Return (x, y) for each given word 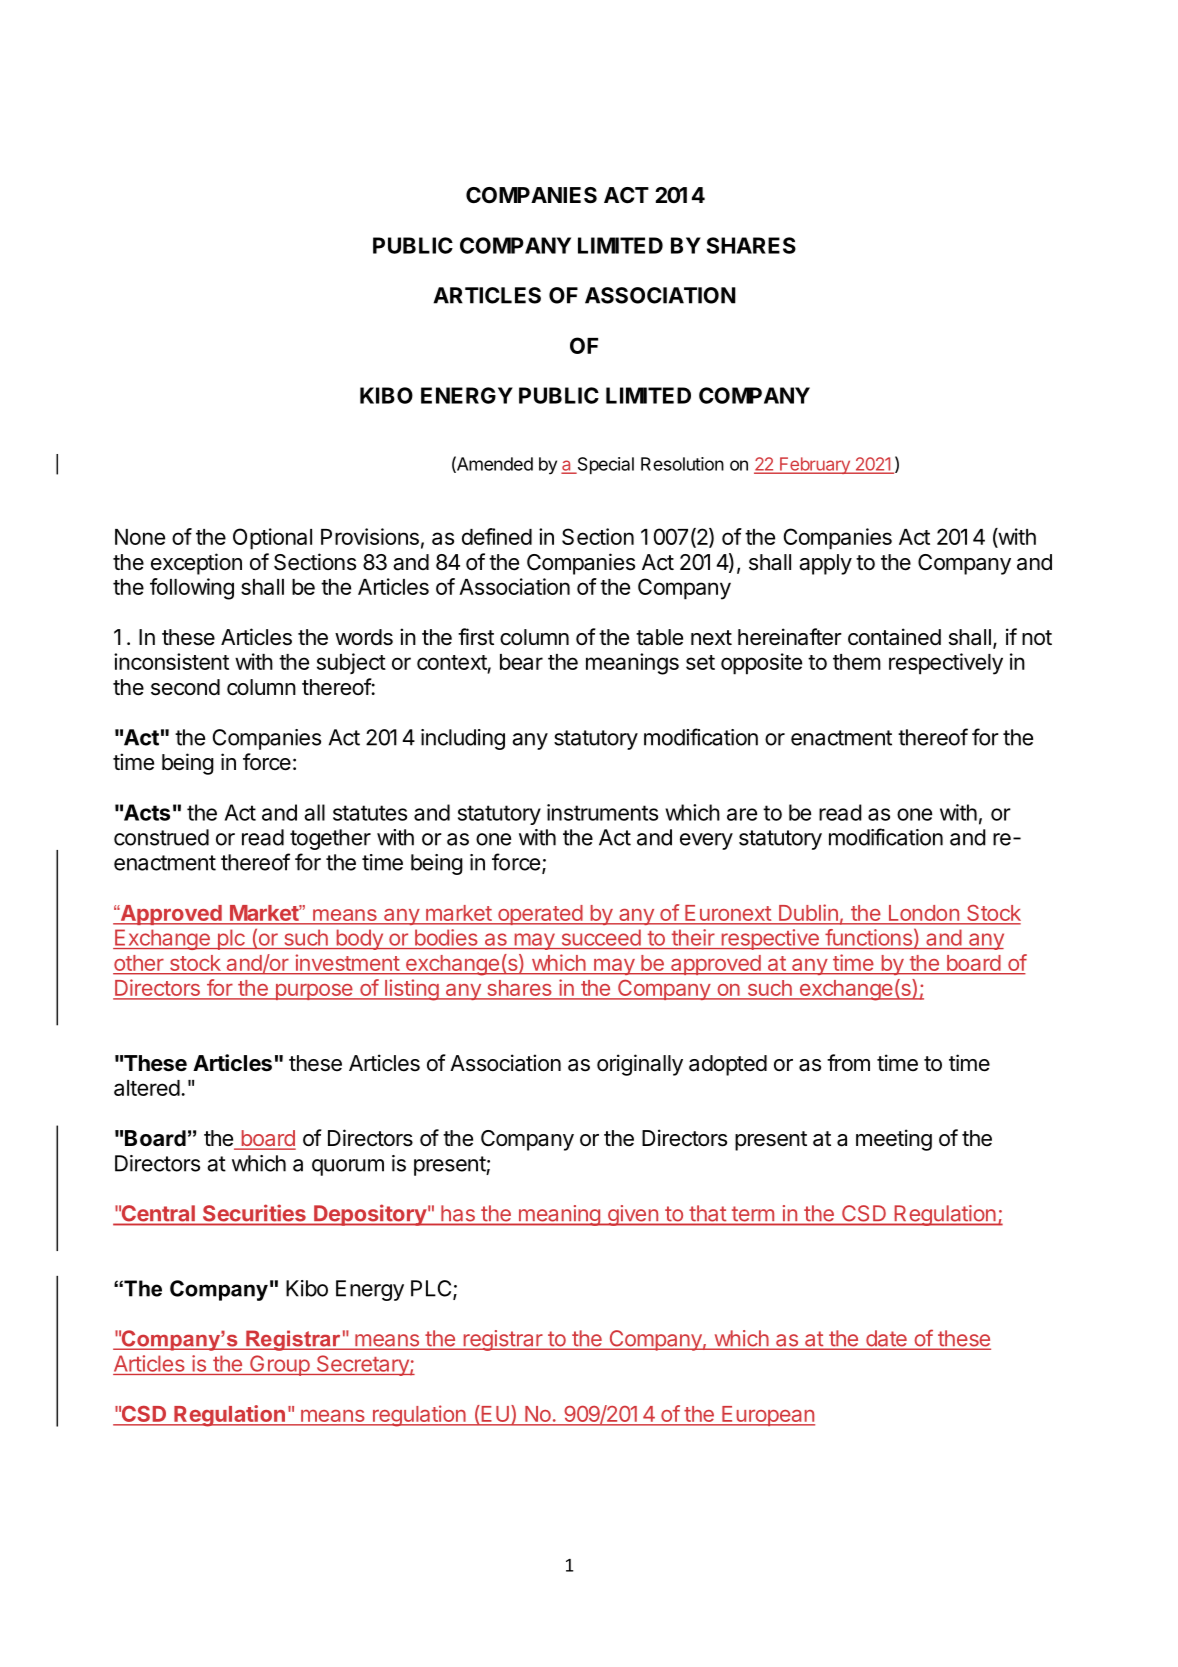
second (185, 687)
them (857, 662)
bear (521, 662)
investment (347, 963)
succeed (601, 938)
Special (604, 465)
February (815, 465)
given (632, 1215)
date (886, 1339)
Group (279, 1365)
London (923, 914)
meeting (894, 1140)
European (767, 1416)
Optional (272, 539)
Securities (254, 1213)
